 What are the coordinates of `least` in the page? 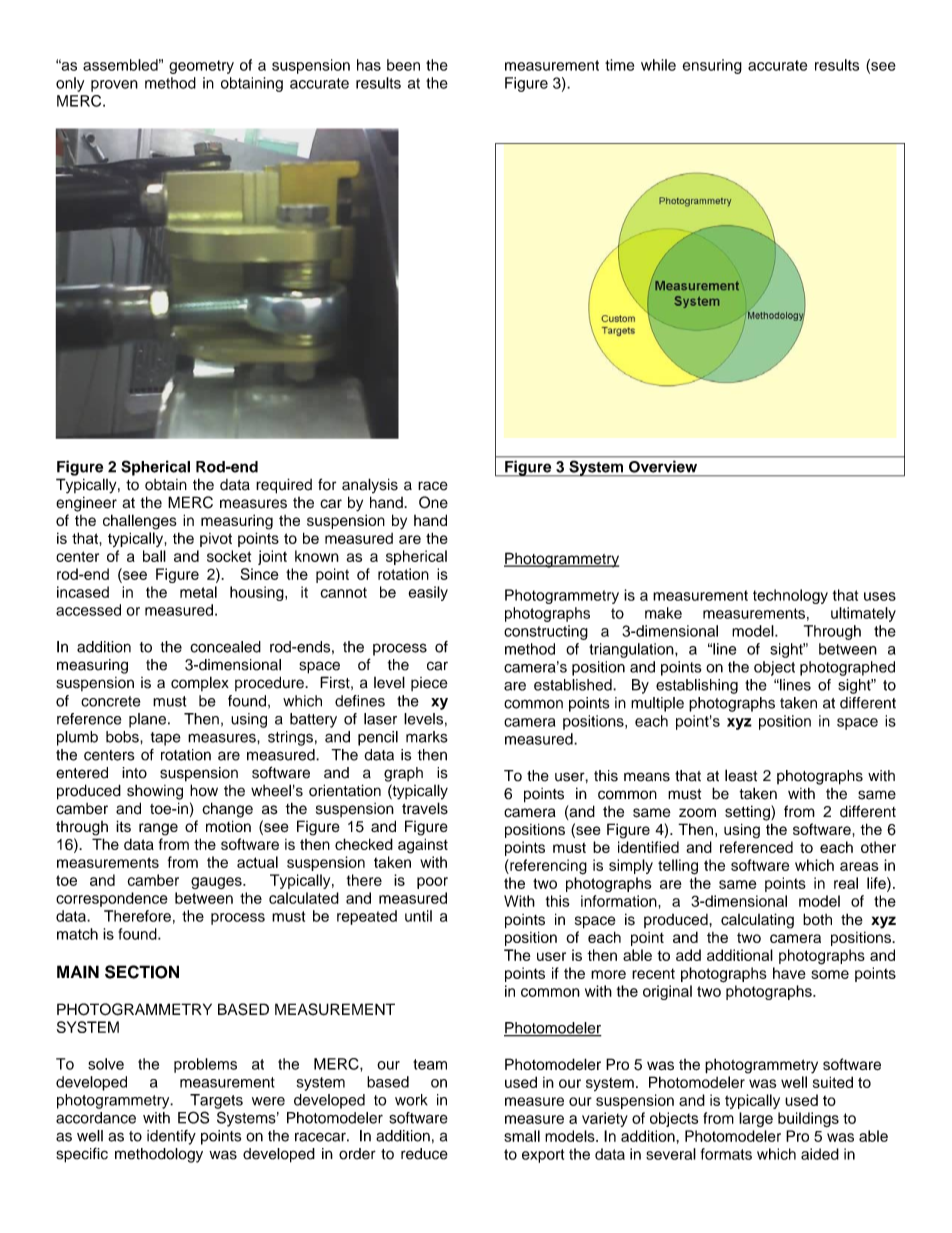 It's located at (741, 775).
